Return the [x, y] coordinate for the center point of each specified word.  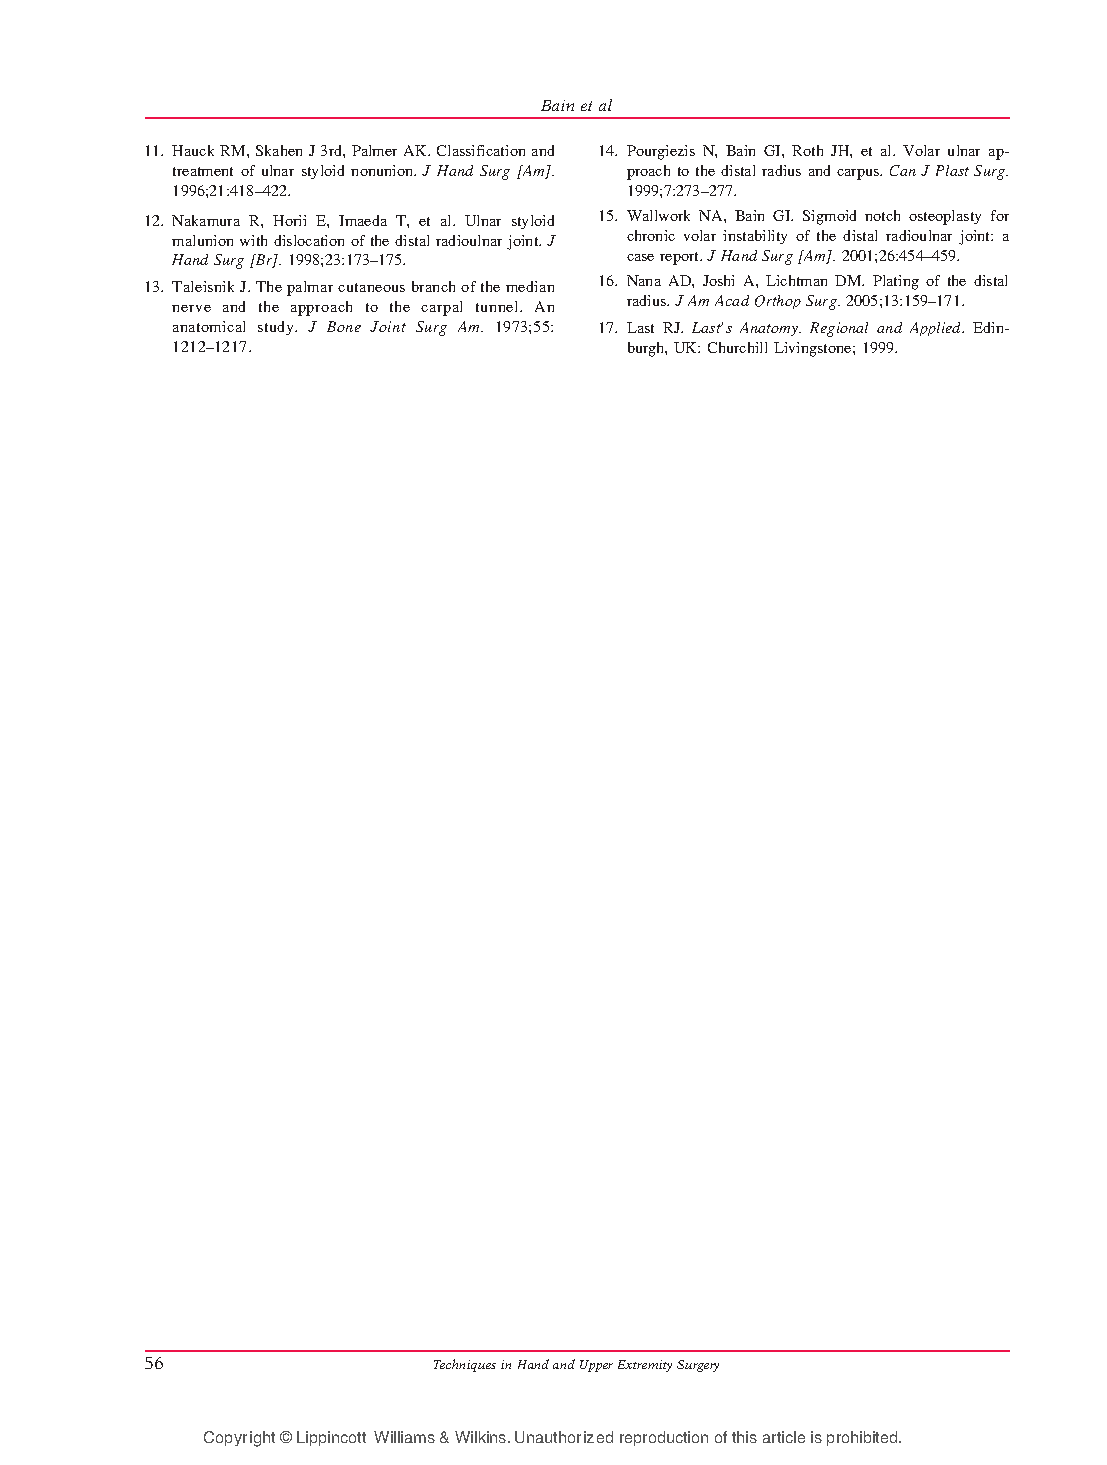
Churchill [737, 347]
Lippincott [331, 1438]
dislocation [309, 240]
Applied [937, 329]
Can [903, 170]
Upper [596, 1366]
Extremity [645, 1366]
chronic [651, 235]
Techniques [465, 1365]
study [277, 328]
